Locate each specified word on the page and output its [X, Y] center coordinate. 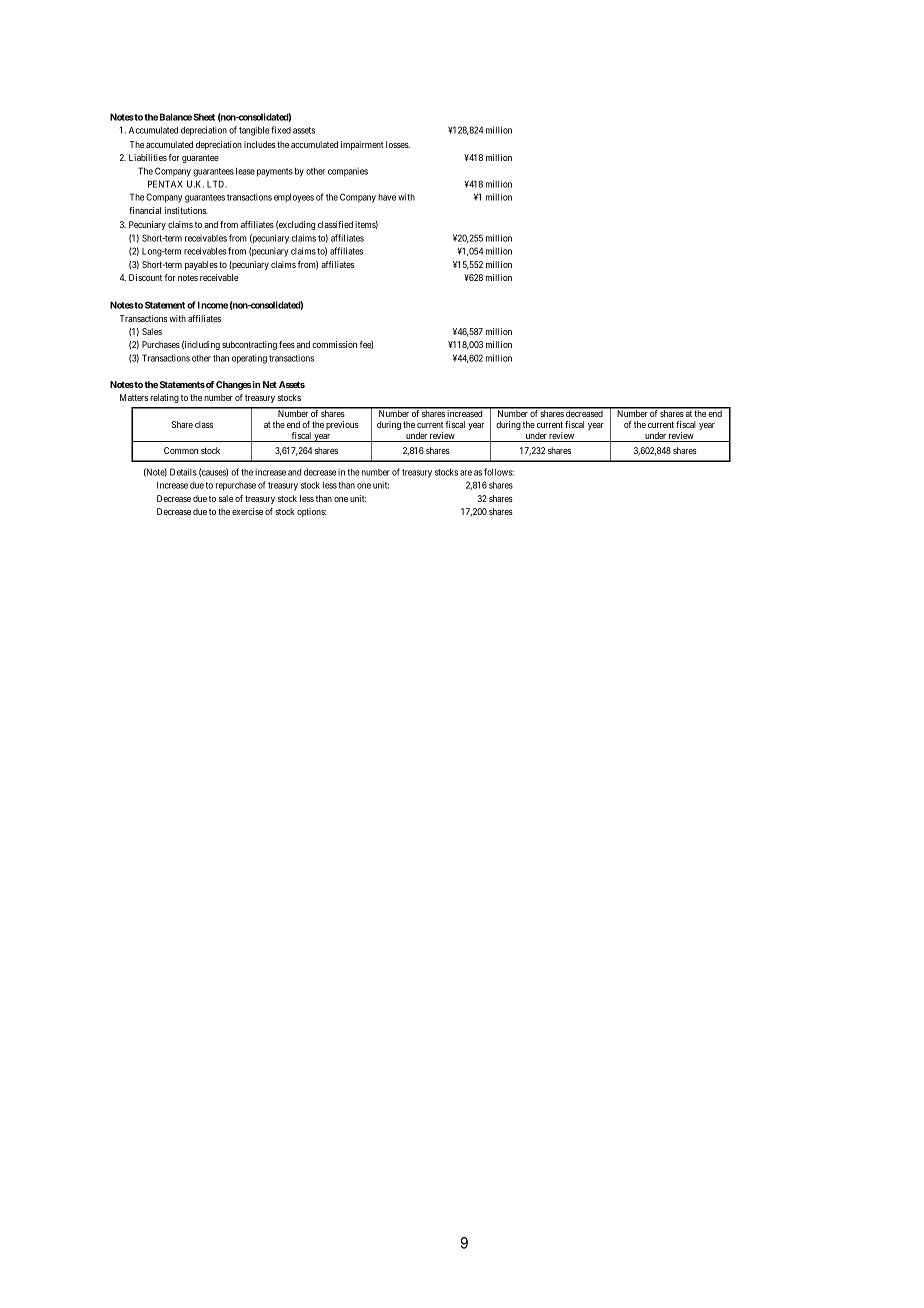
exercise [247, 511]
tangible [254, 131]
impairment [362, 145]
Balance [176, 117]
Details [183, 472]
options [311, 512]
